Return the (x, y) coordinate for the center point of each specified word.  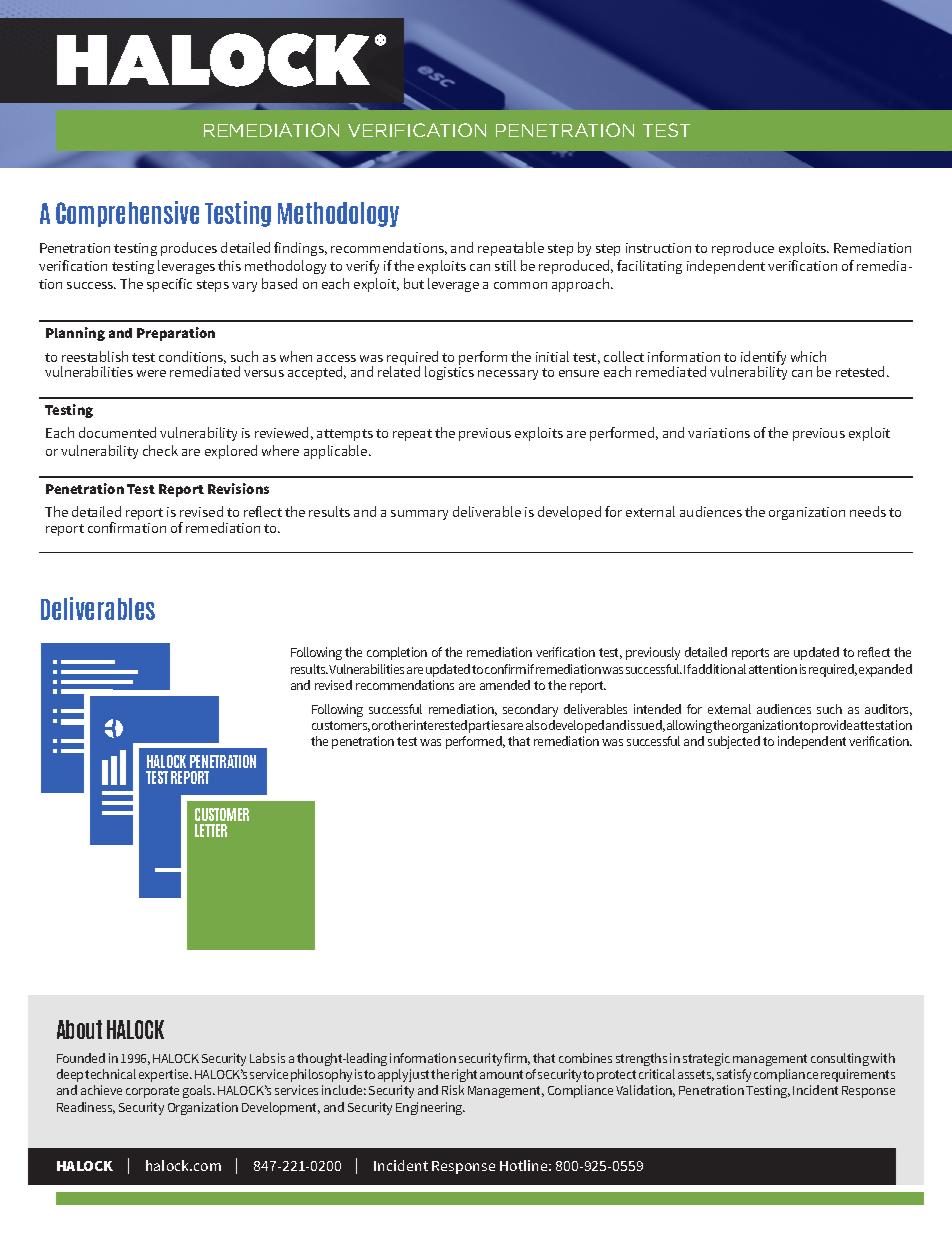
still (505, 265)
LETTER (211, 830)
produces (189, 249)
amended (505, 685)
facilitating (649, 267)
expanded (885, 670)
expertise (165, 1075)
